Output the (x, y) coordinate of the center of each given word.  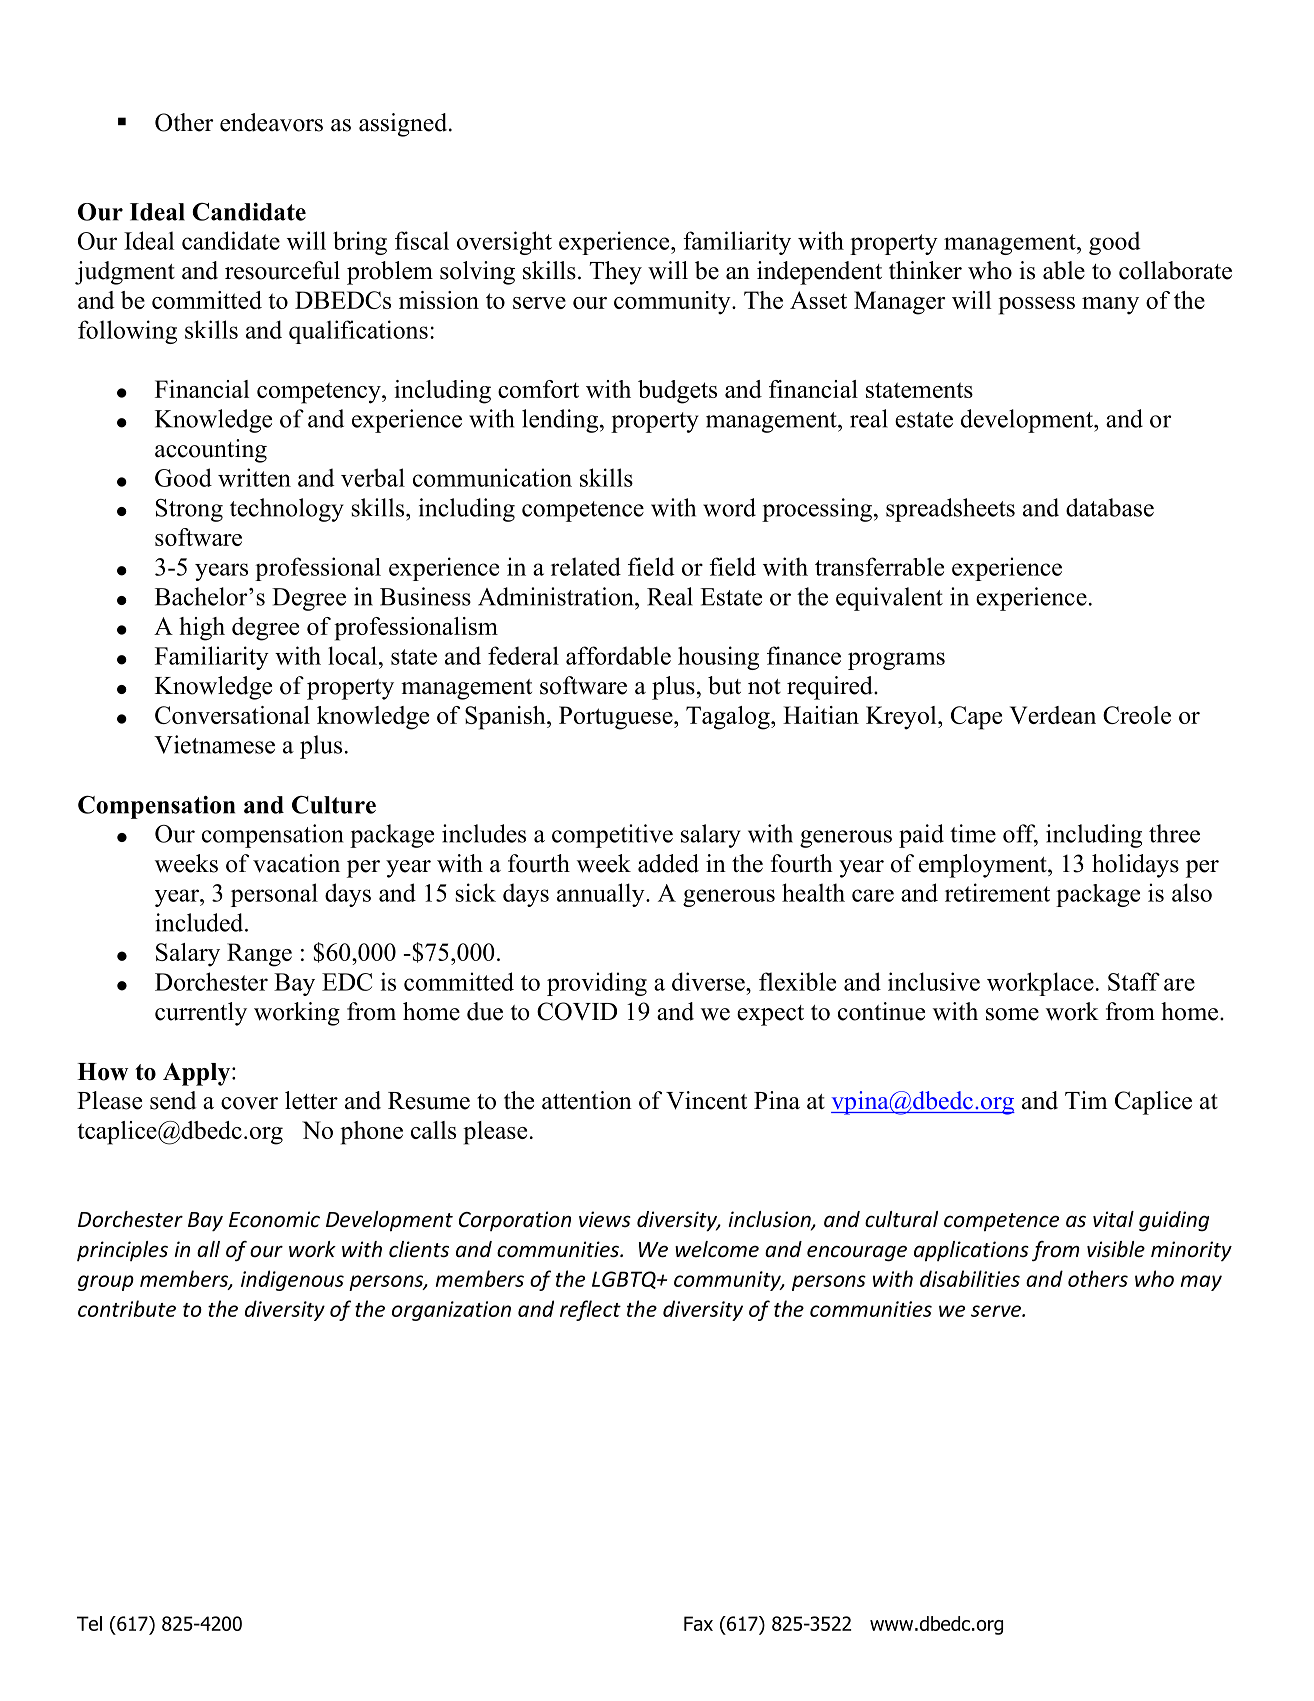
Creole (1137, 715)
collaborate (1175, 270)
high (202, 629)
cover (249, 1103)
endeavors (271, 122)
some (1012, 1014)
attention (587, 1100)
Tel (89, 1623)
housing (718, 658)
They (616, 273)
